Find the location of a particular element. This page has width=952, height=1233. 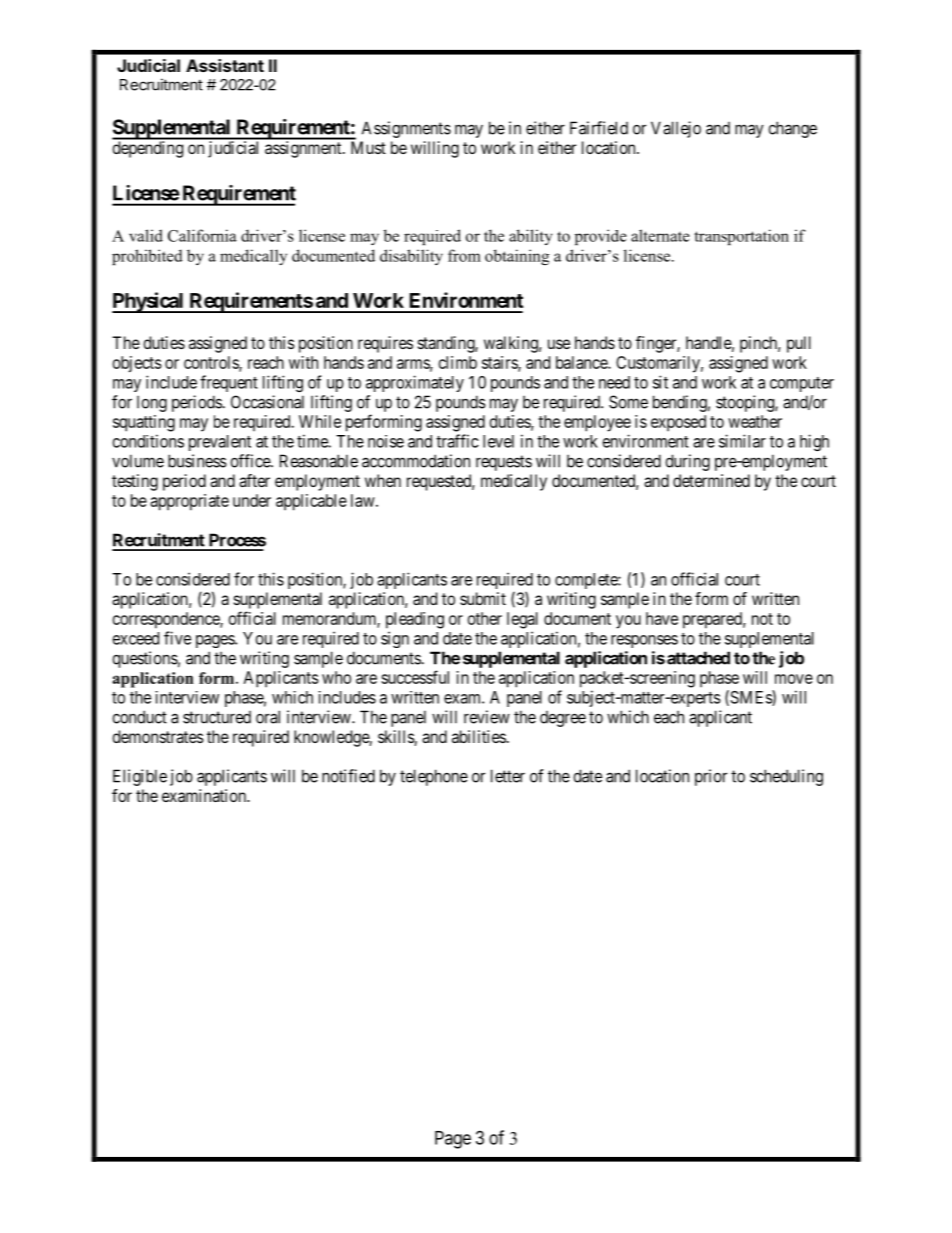

demonstrates is located at coordinates (158, 736).
